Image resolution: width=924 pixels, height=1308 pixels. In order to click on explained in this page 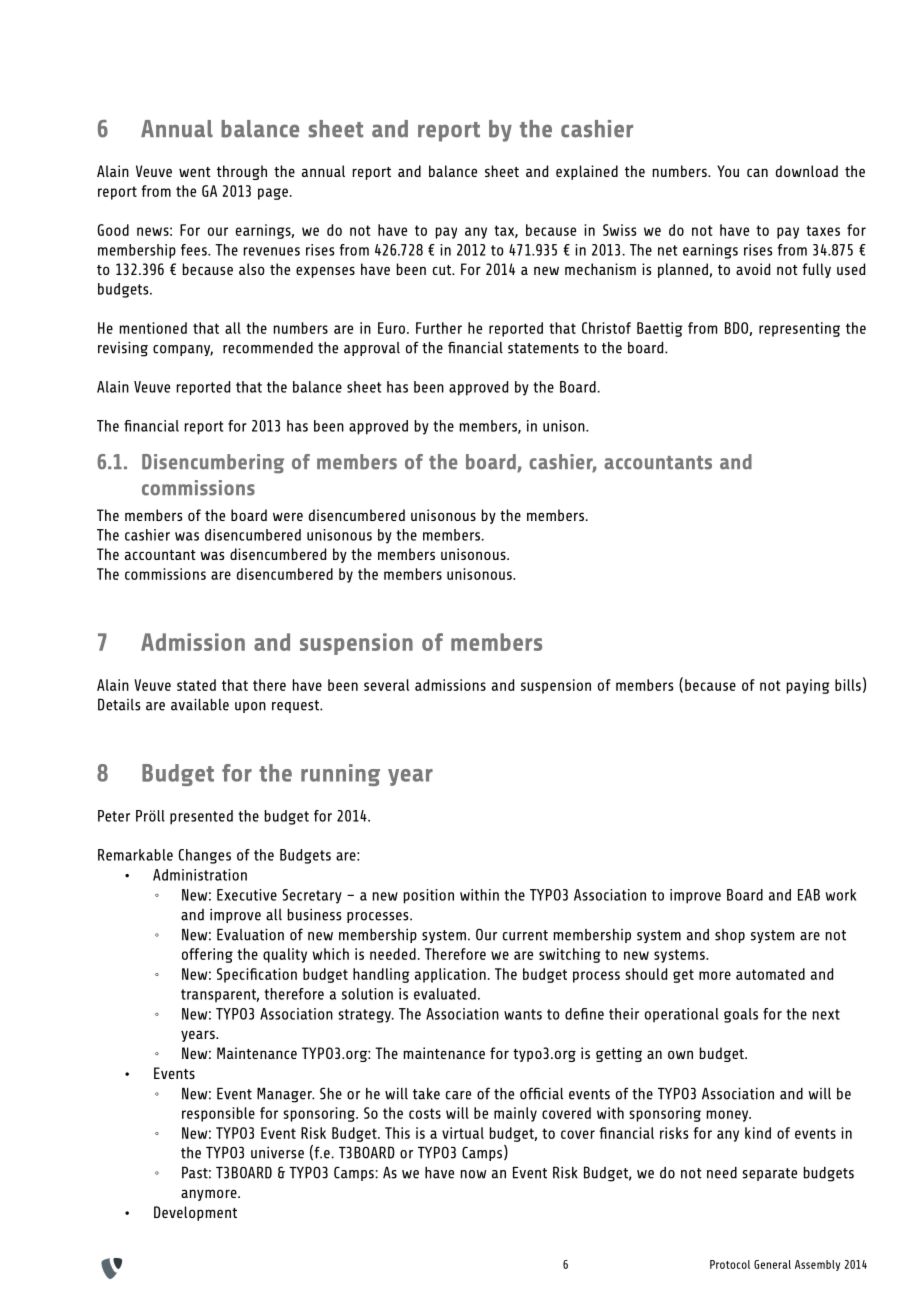, I will do `click(587, 172)`.
